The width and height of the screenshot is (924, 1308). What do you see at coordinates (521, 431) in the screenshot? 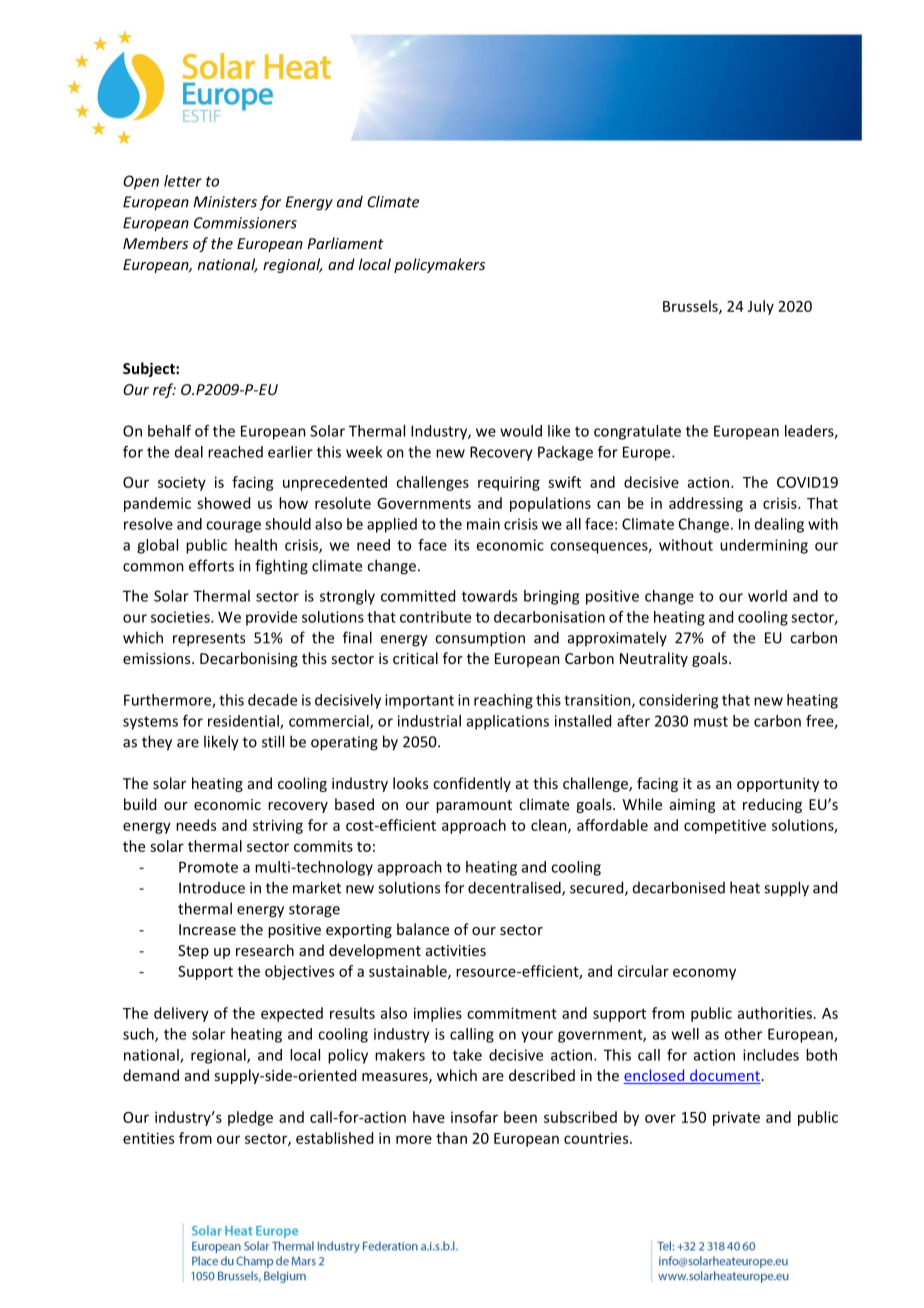
I see `would` at bounding box center [521, 431].
